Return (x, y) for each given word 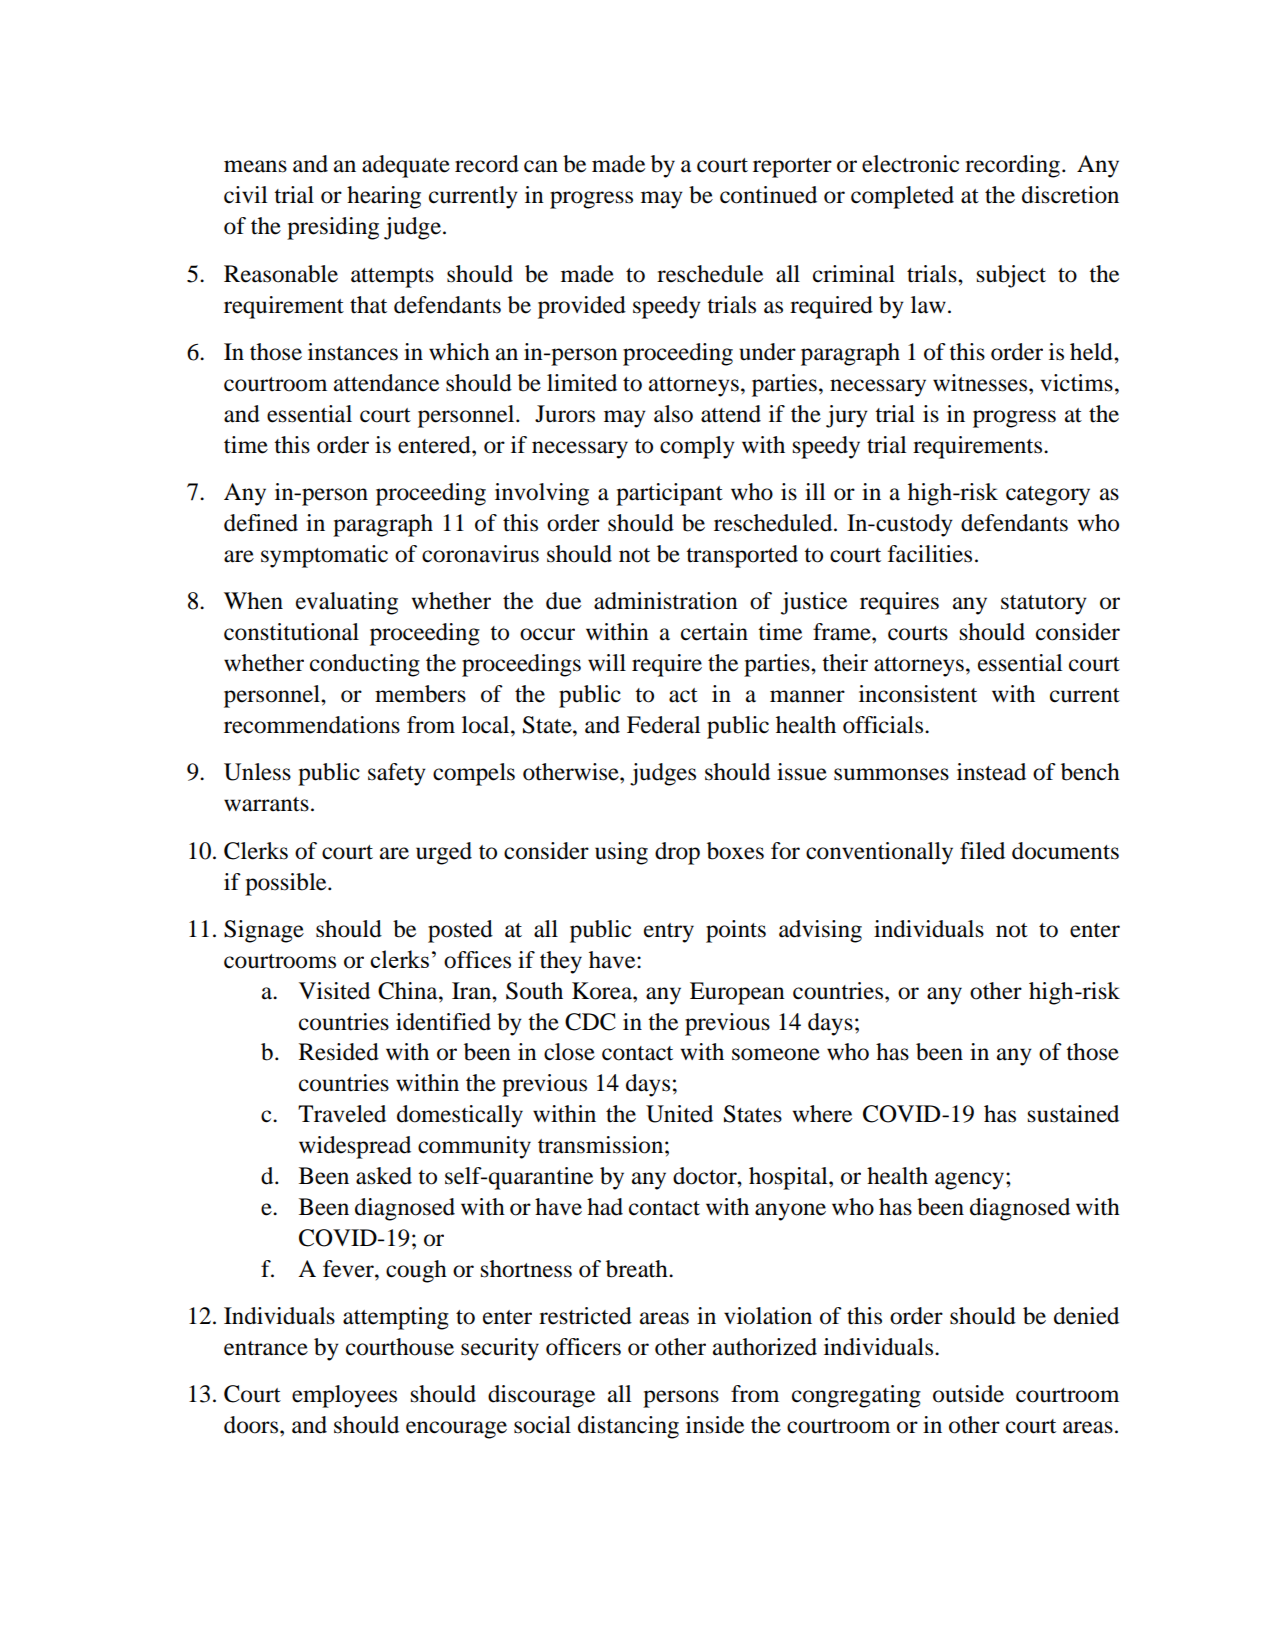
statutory (1044, 605)
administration (666, 601)
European (737, 993)
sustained (1073, 1114)
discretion (1070, 195)
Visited (334, 991)
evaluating (347, 603)
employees (344, 1396)
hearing (384, 197)
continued (768, 195)
